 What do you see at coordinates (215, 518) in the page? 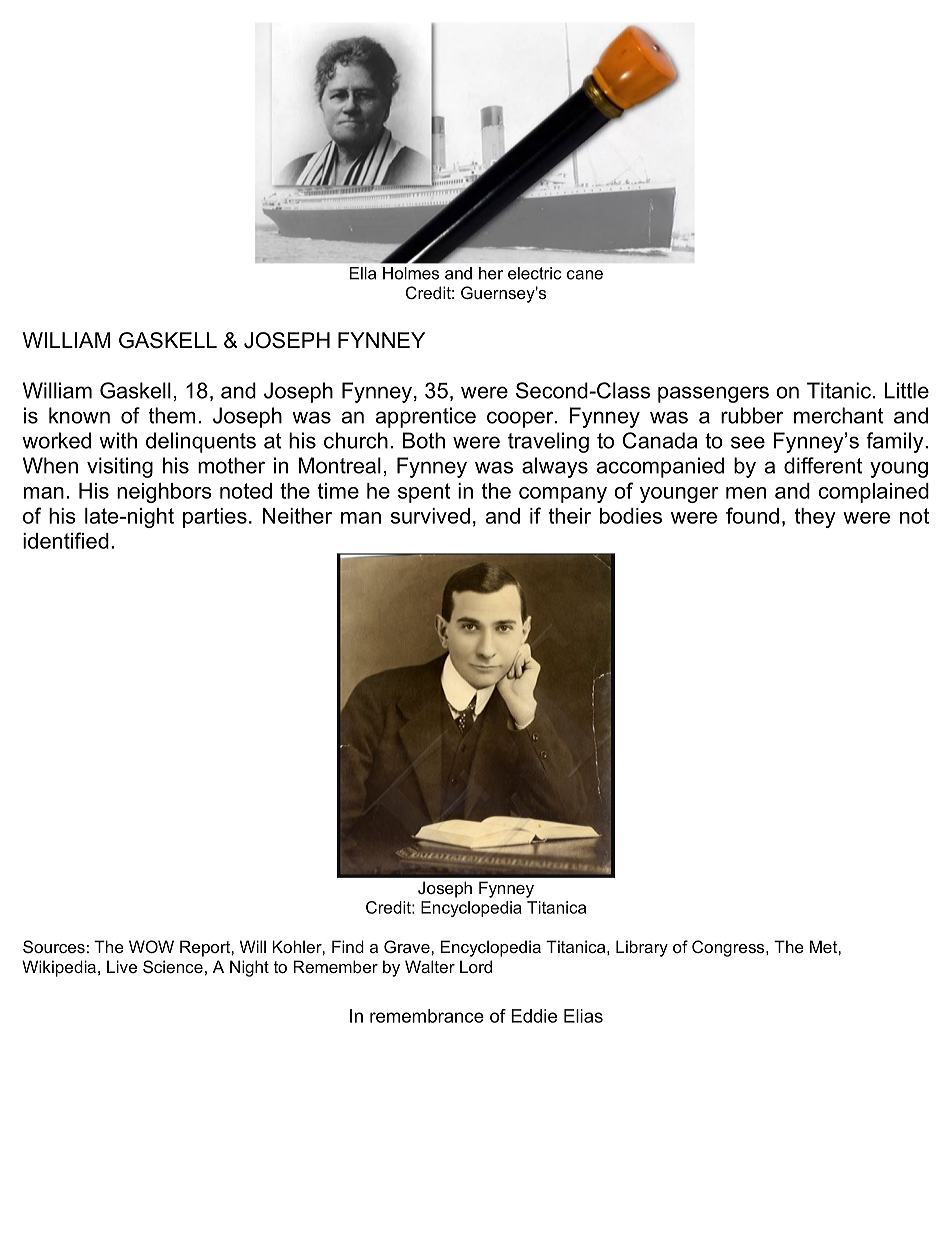
I see `parties` at bounding box center [215, 518].
